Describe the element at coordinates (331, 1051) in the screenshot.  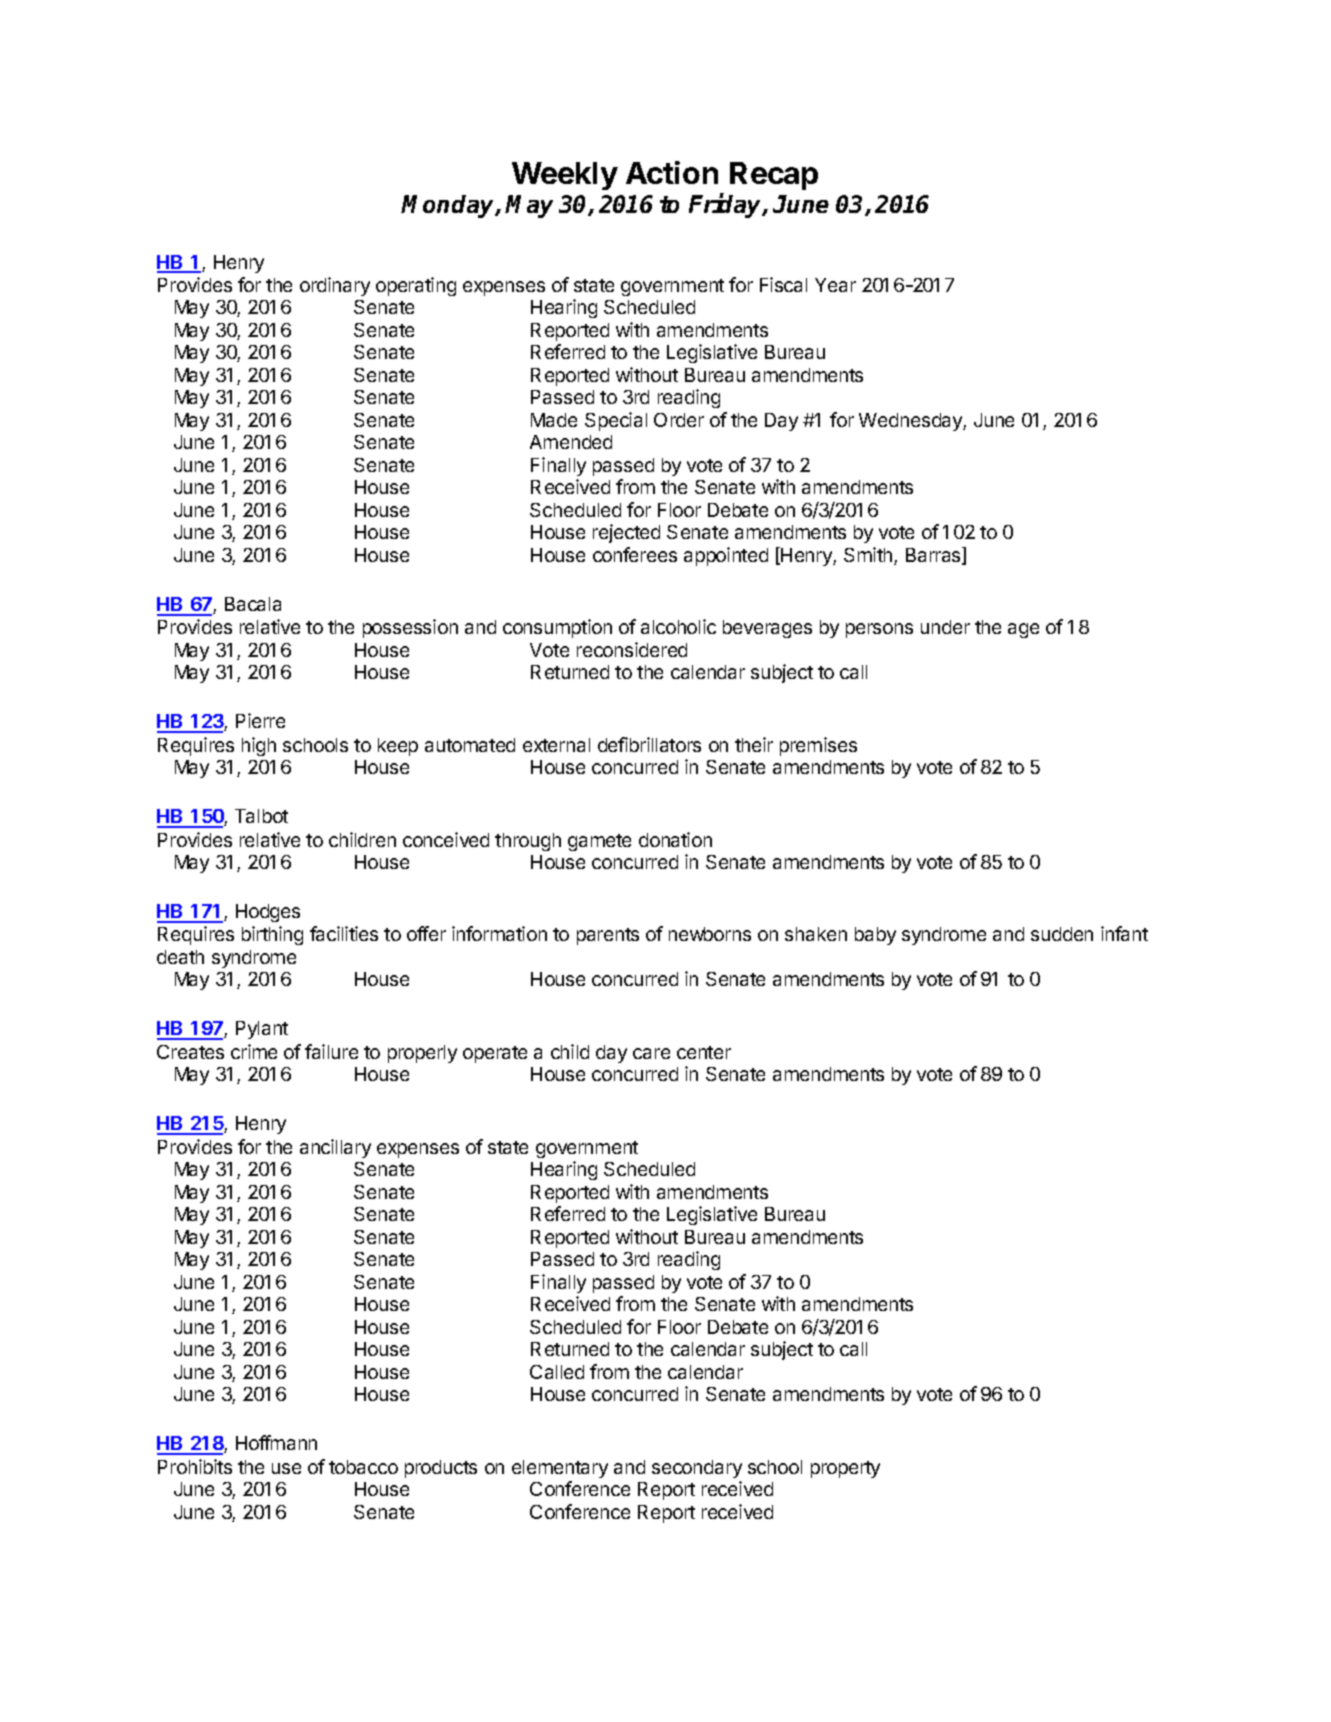
I see `failure` at that location.
